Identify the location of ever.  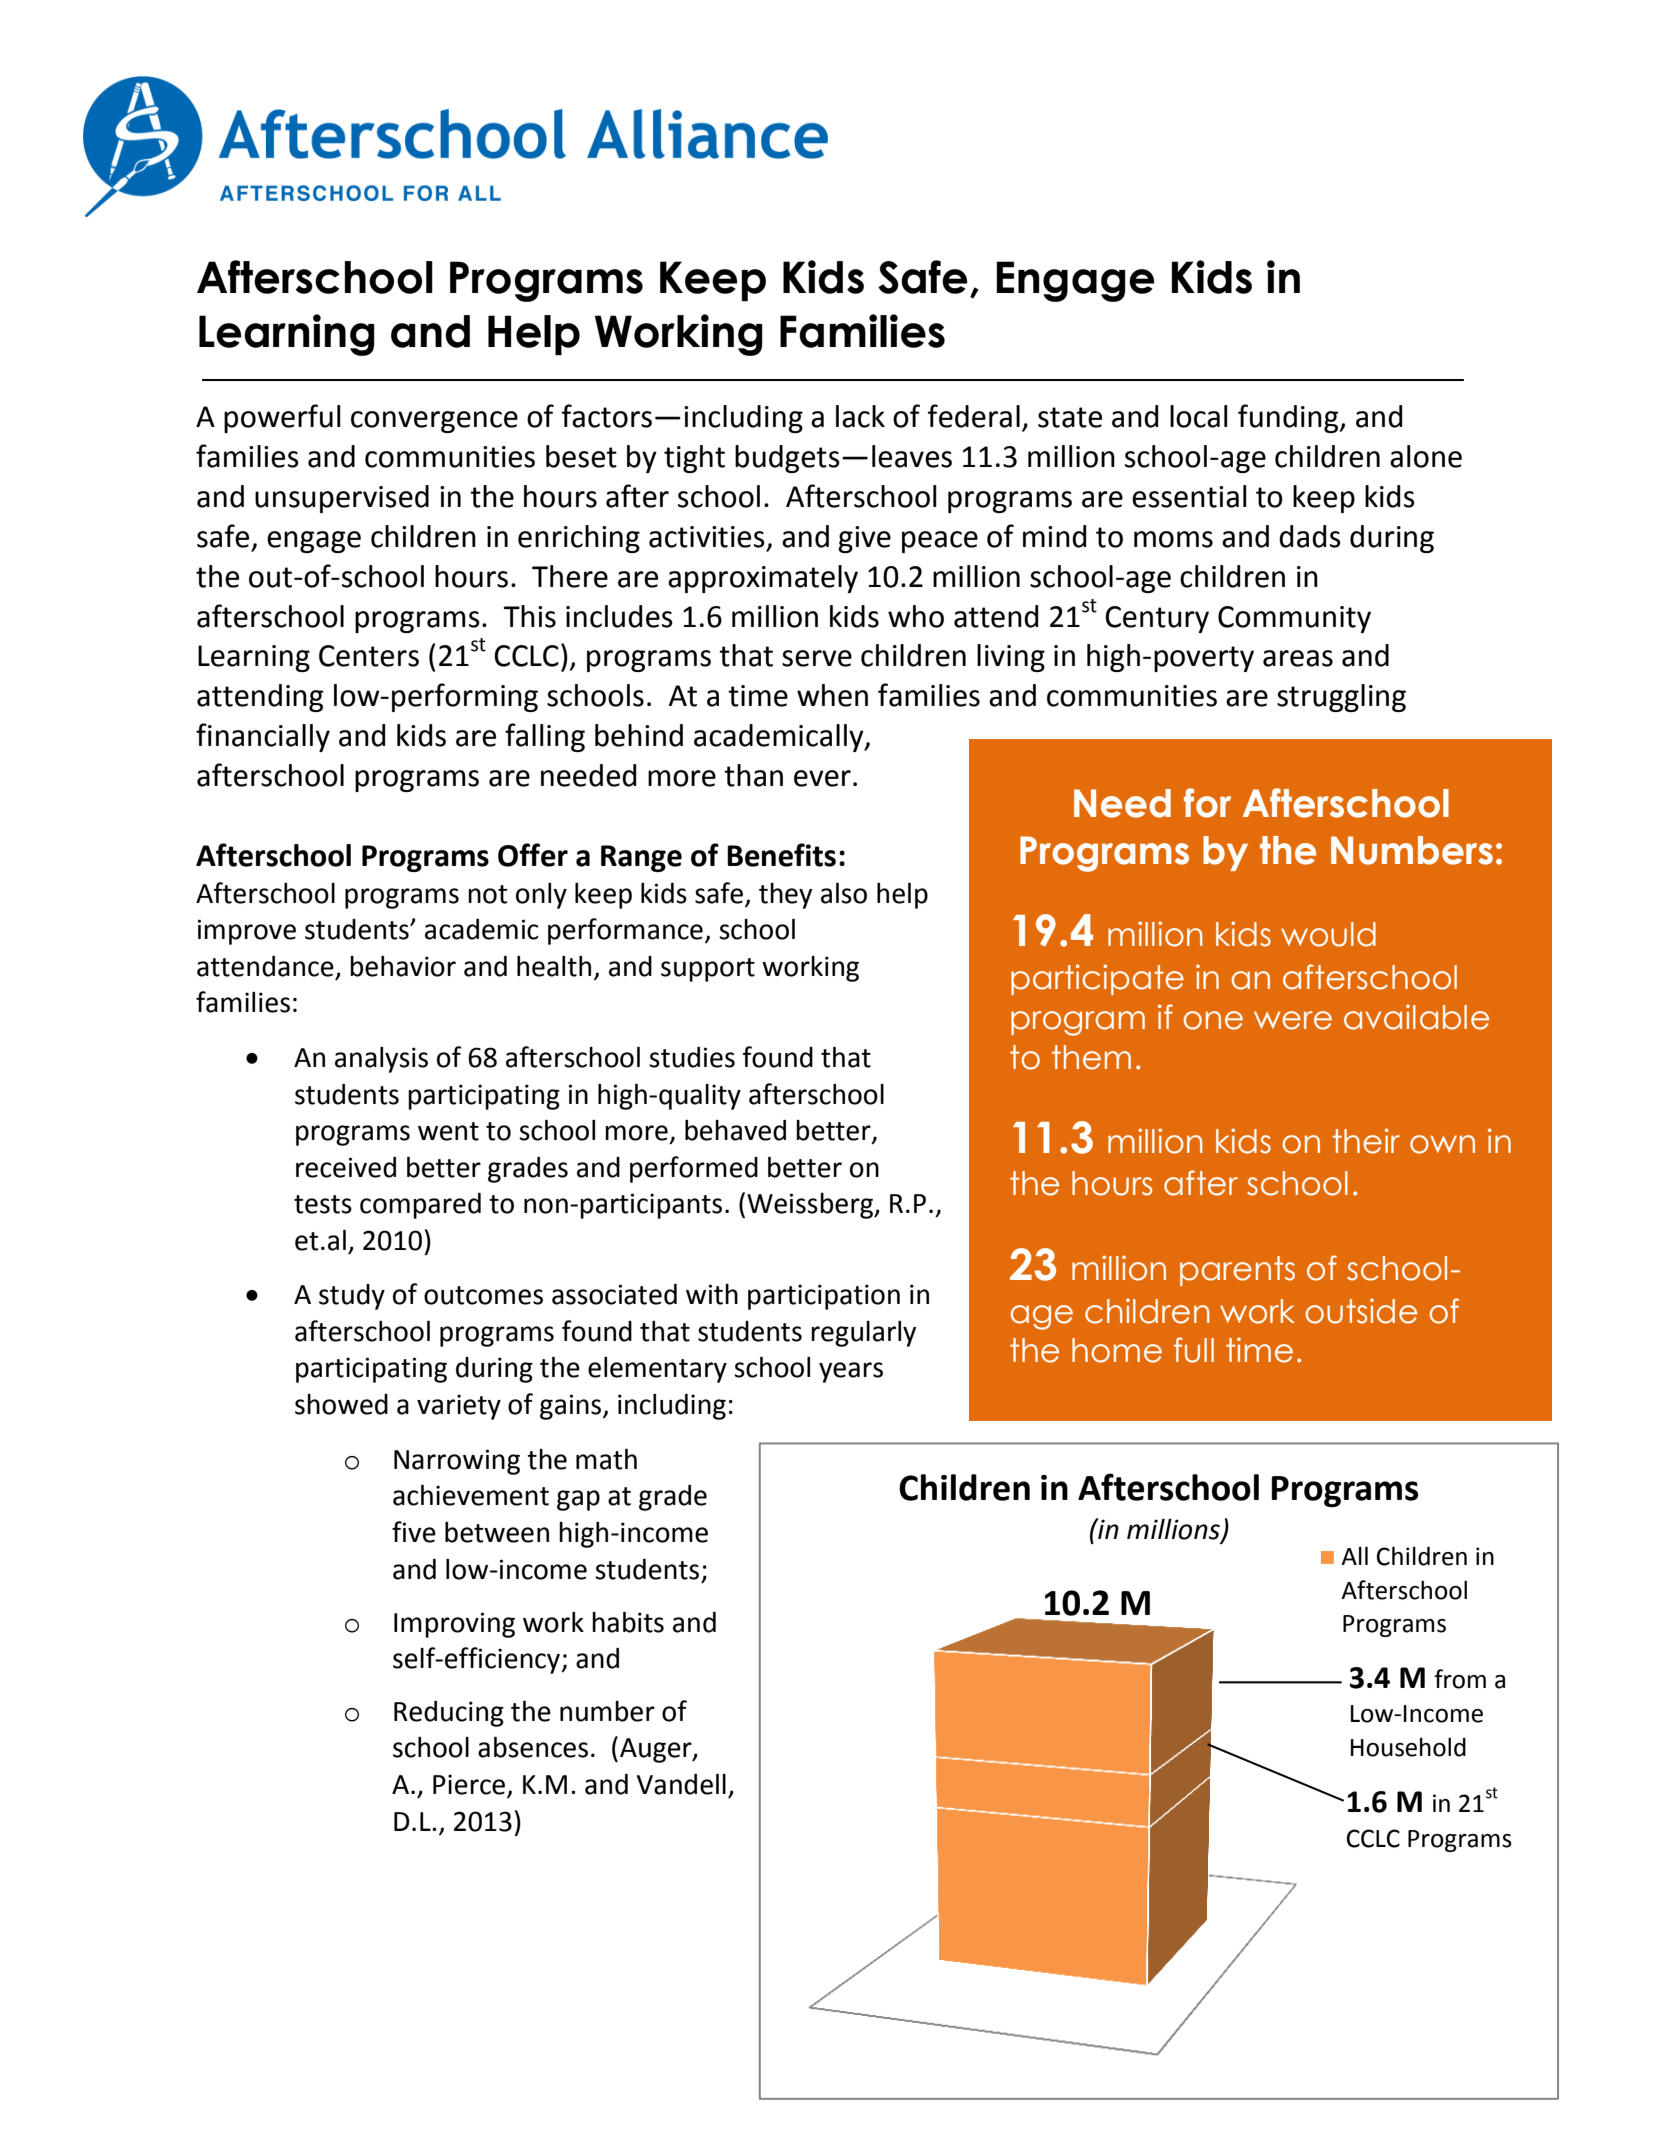
(822, 778).
